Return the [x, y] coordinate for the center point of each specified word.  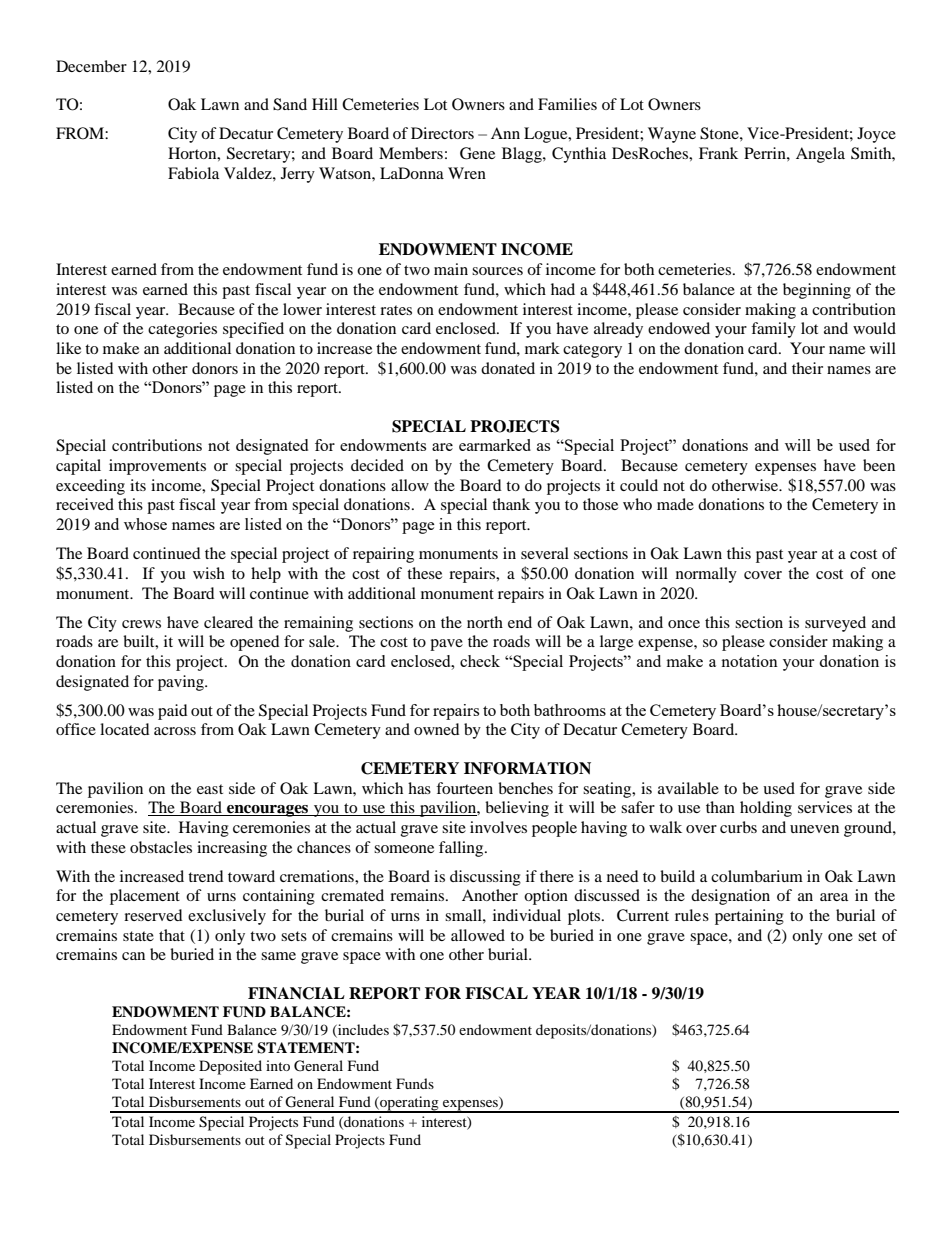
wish [209, 573]
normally [706, 575]
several [545, 553]
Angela [820, 155]
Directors [442, 133]
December [91, 66]
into [278, 1065]
